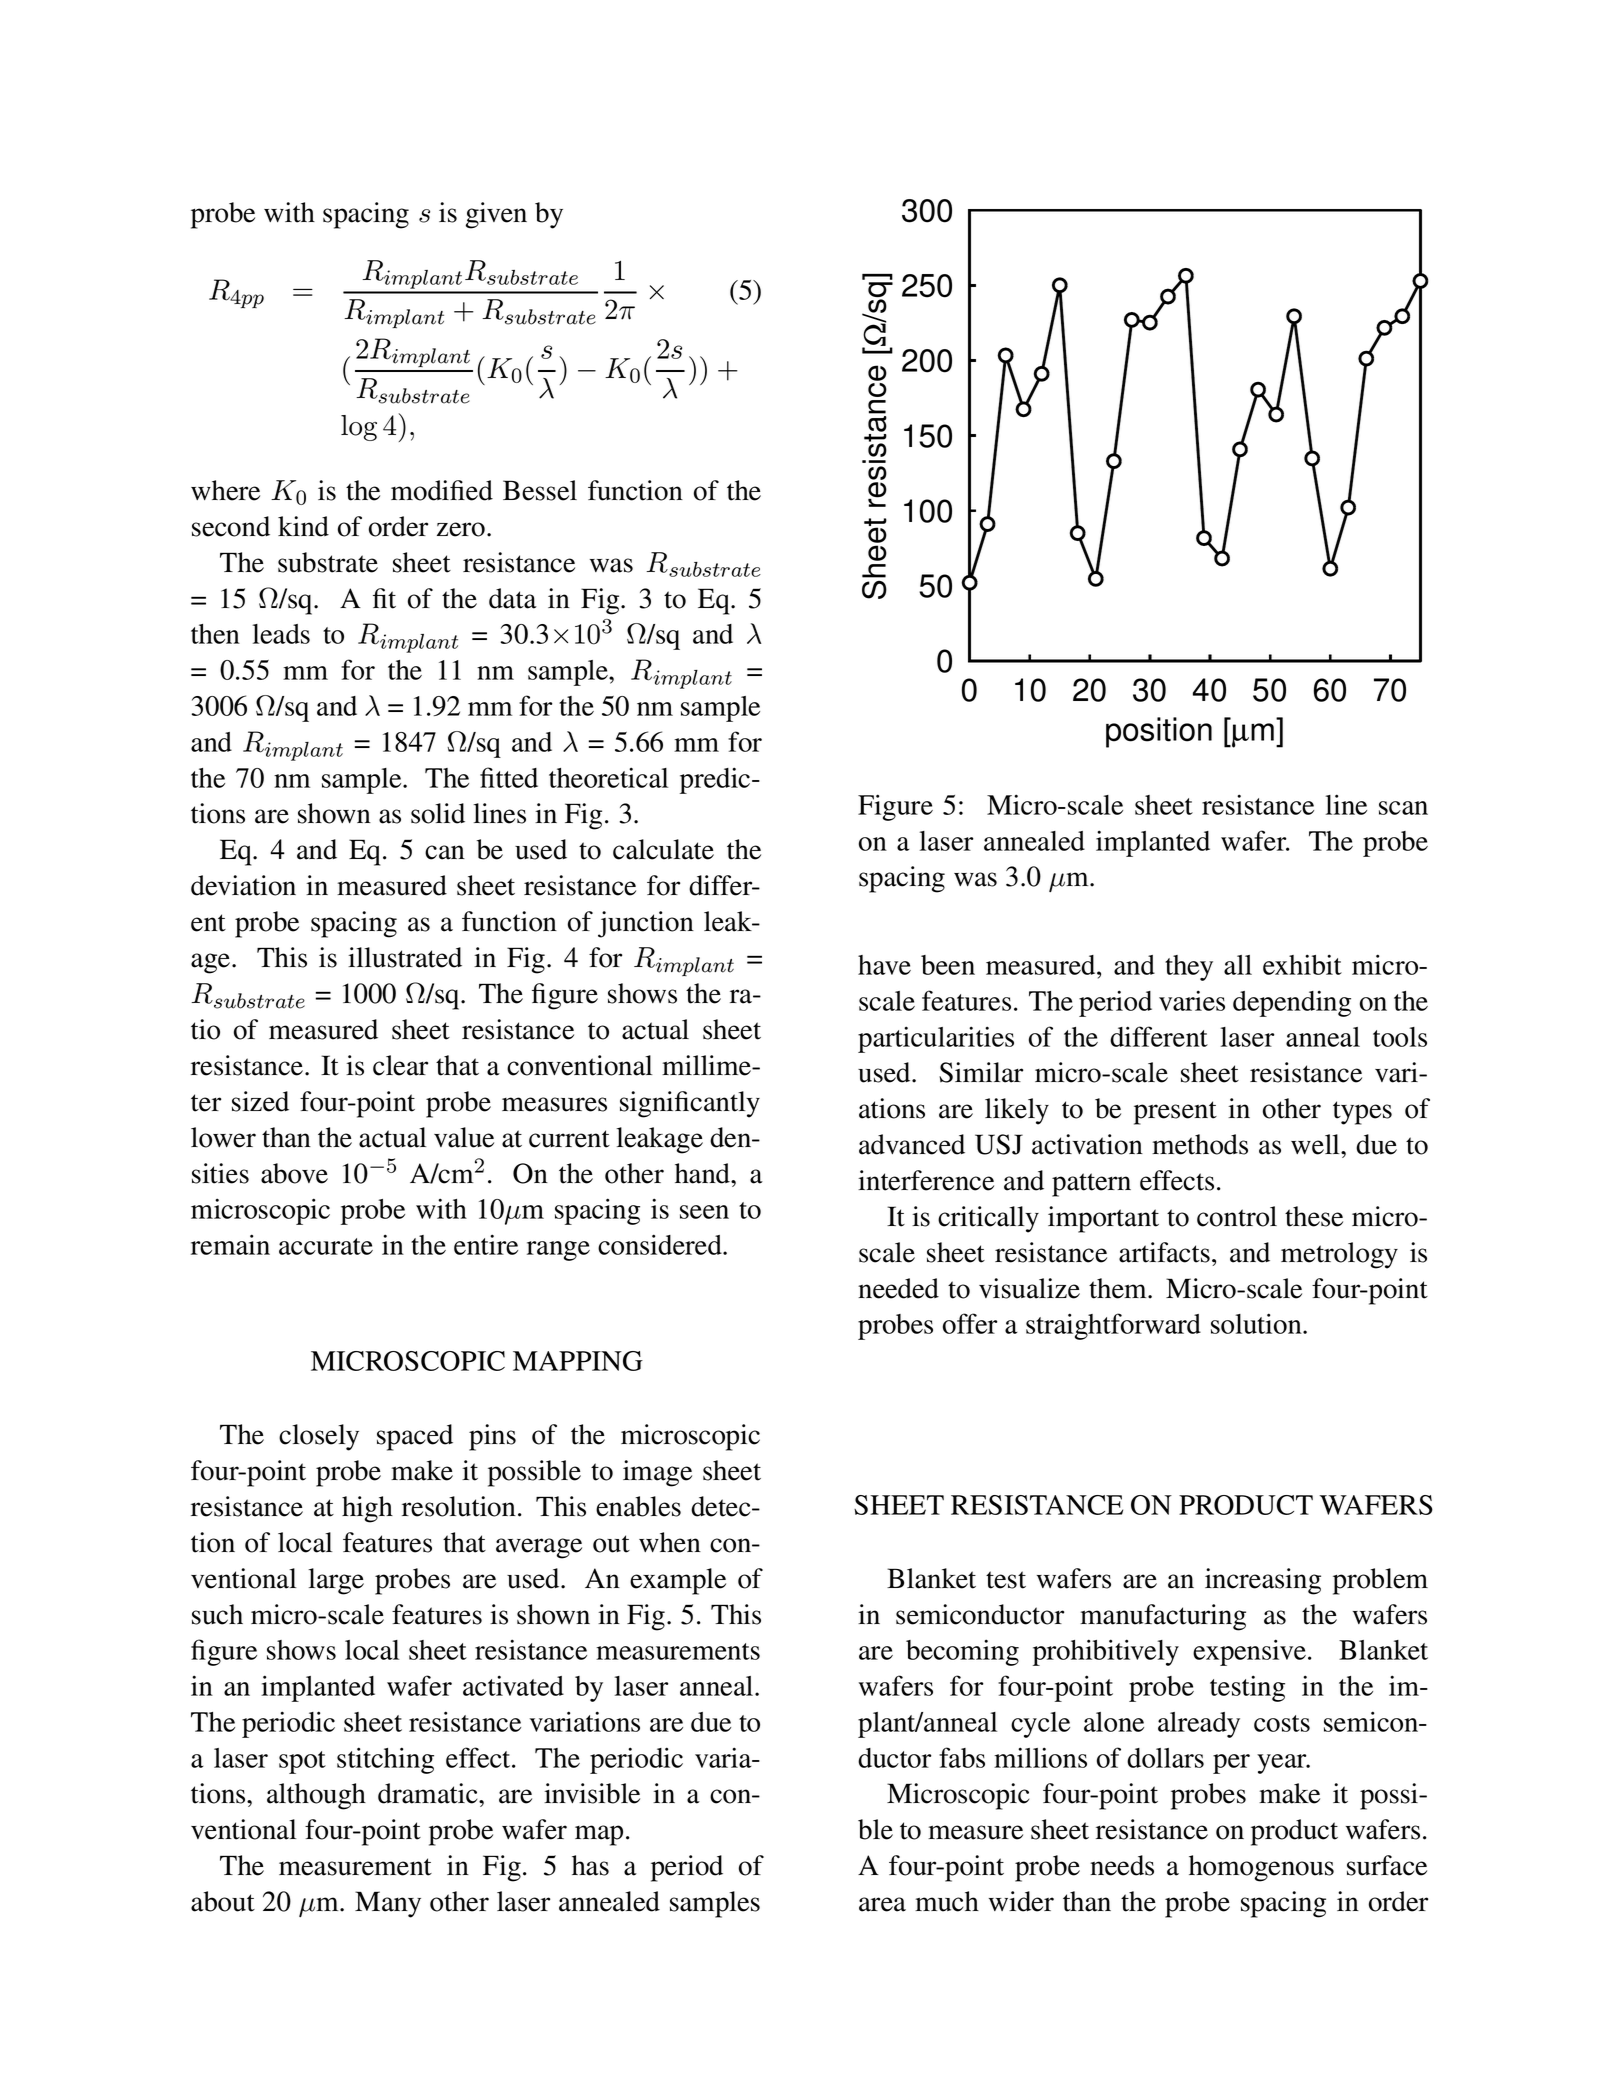 This screenshot has width=1623, height=2100. What do you see at coordinates (1302, 964) in the screenshot?
I see `exhibit` at bounding box center [1302, 964].
